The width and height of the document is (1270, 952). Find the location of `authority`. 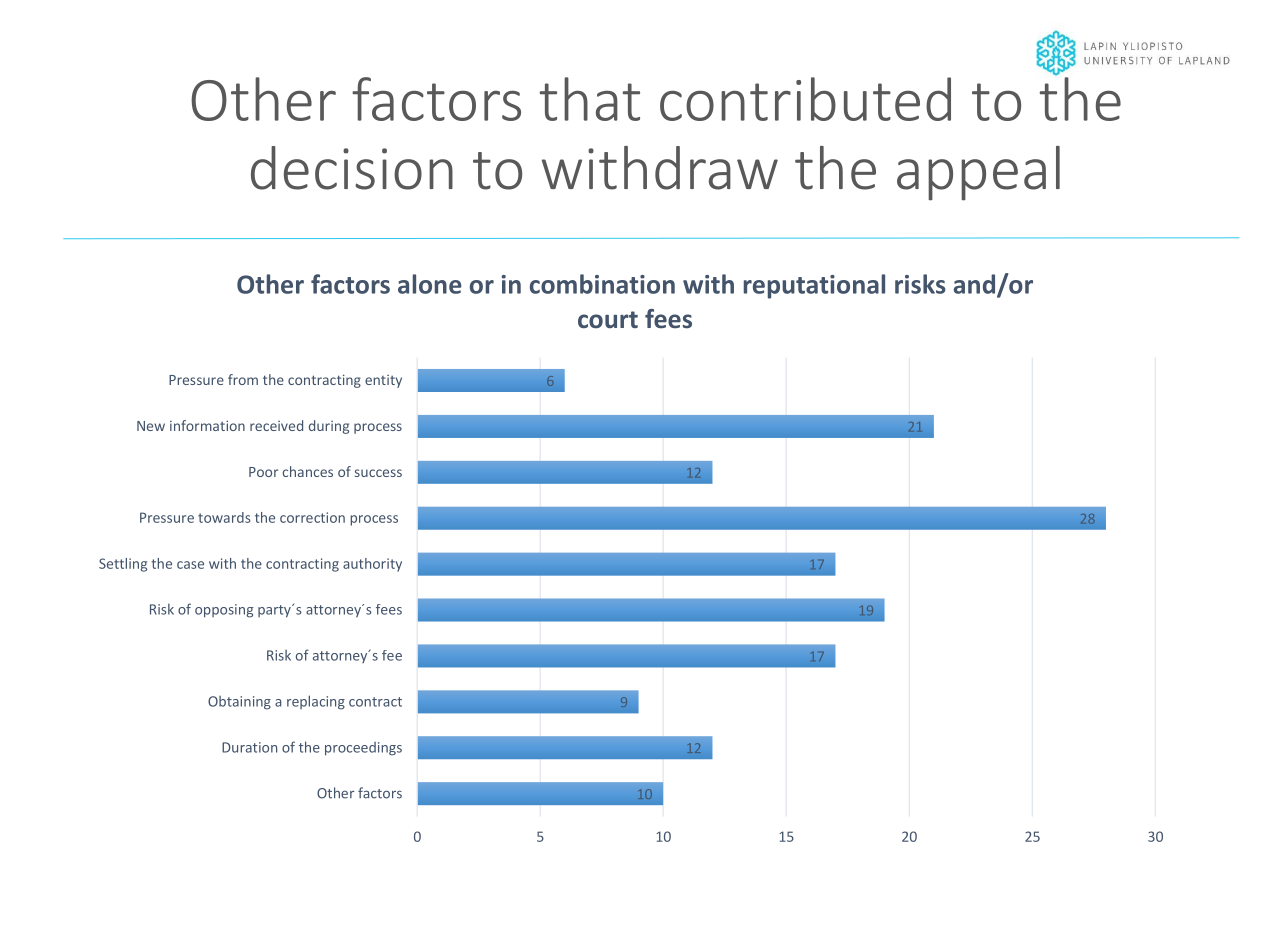

authority is located at coordinates (372, 565).
